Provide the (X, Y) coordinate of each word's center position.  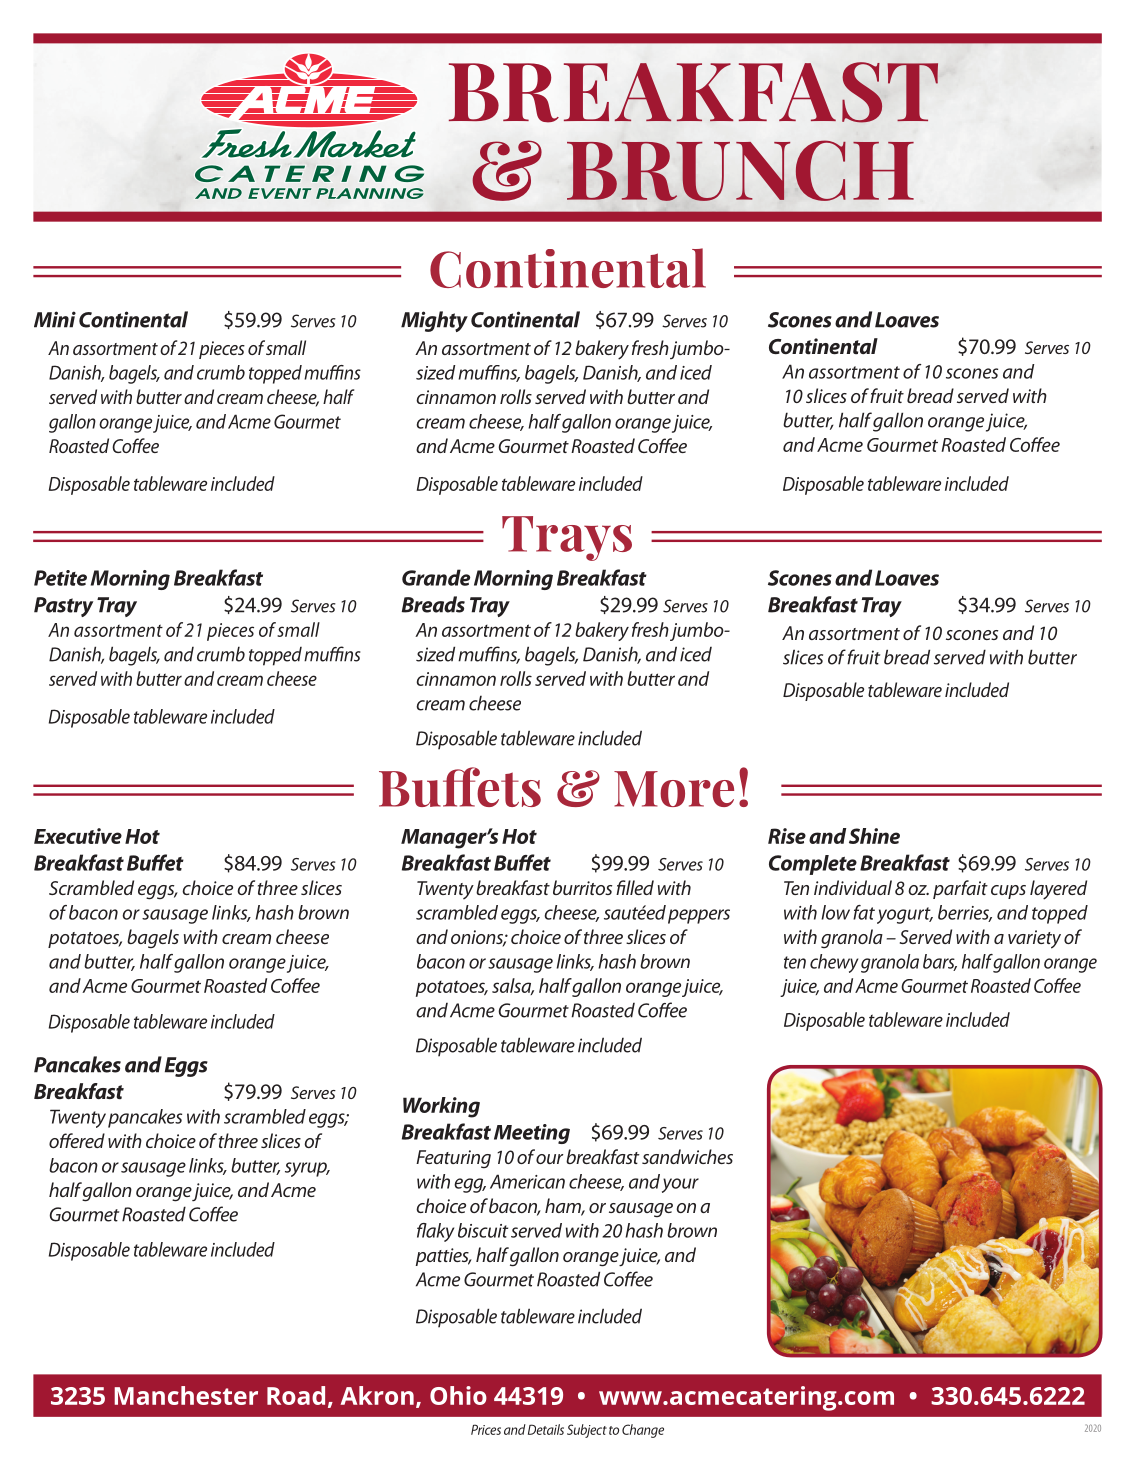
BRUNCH (740, 170)
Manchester (186, 1395)
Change (643, 1431)
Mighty (434, 321)
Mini (55, 319)
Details (546, 1429)
